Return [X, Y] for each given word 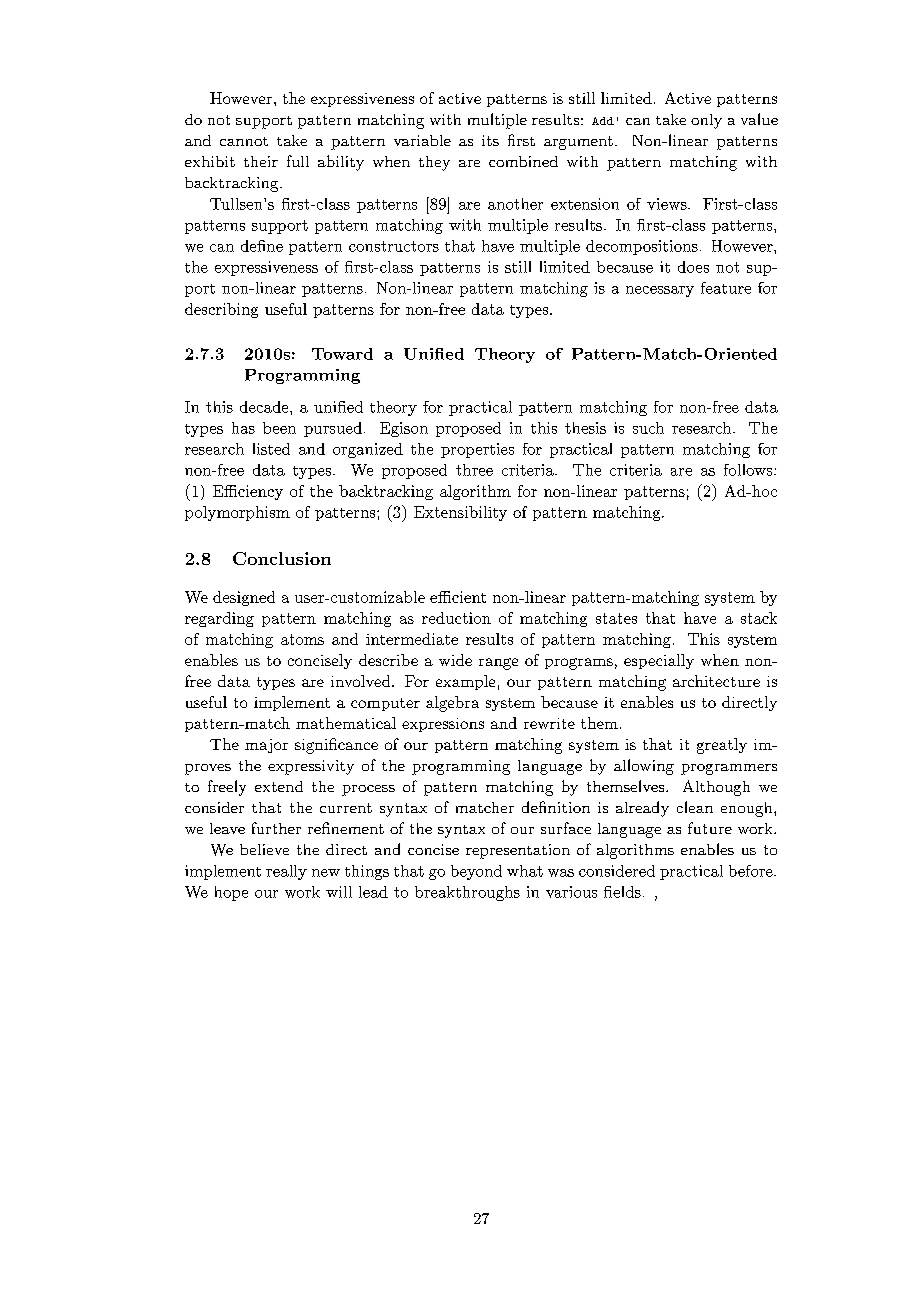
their [261, 161]
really [286, 872]
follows [749, 470]
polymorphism [237, 513]
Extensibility [460, 513]
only [706, 121]
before [752, 871]
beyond [476, 872]
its [490, 140]
